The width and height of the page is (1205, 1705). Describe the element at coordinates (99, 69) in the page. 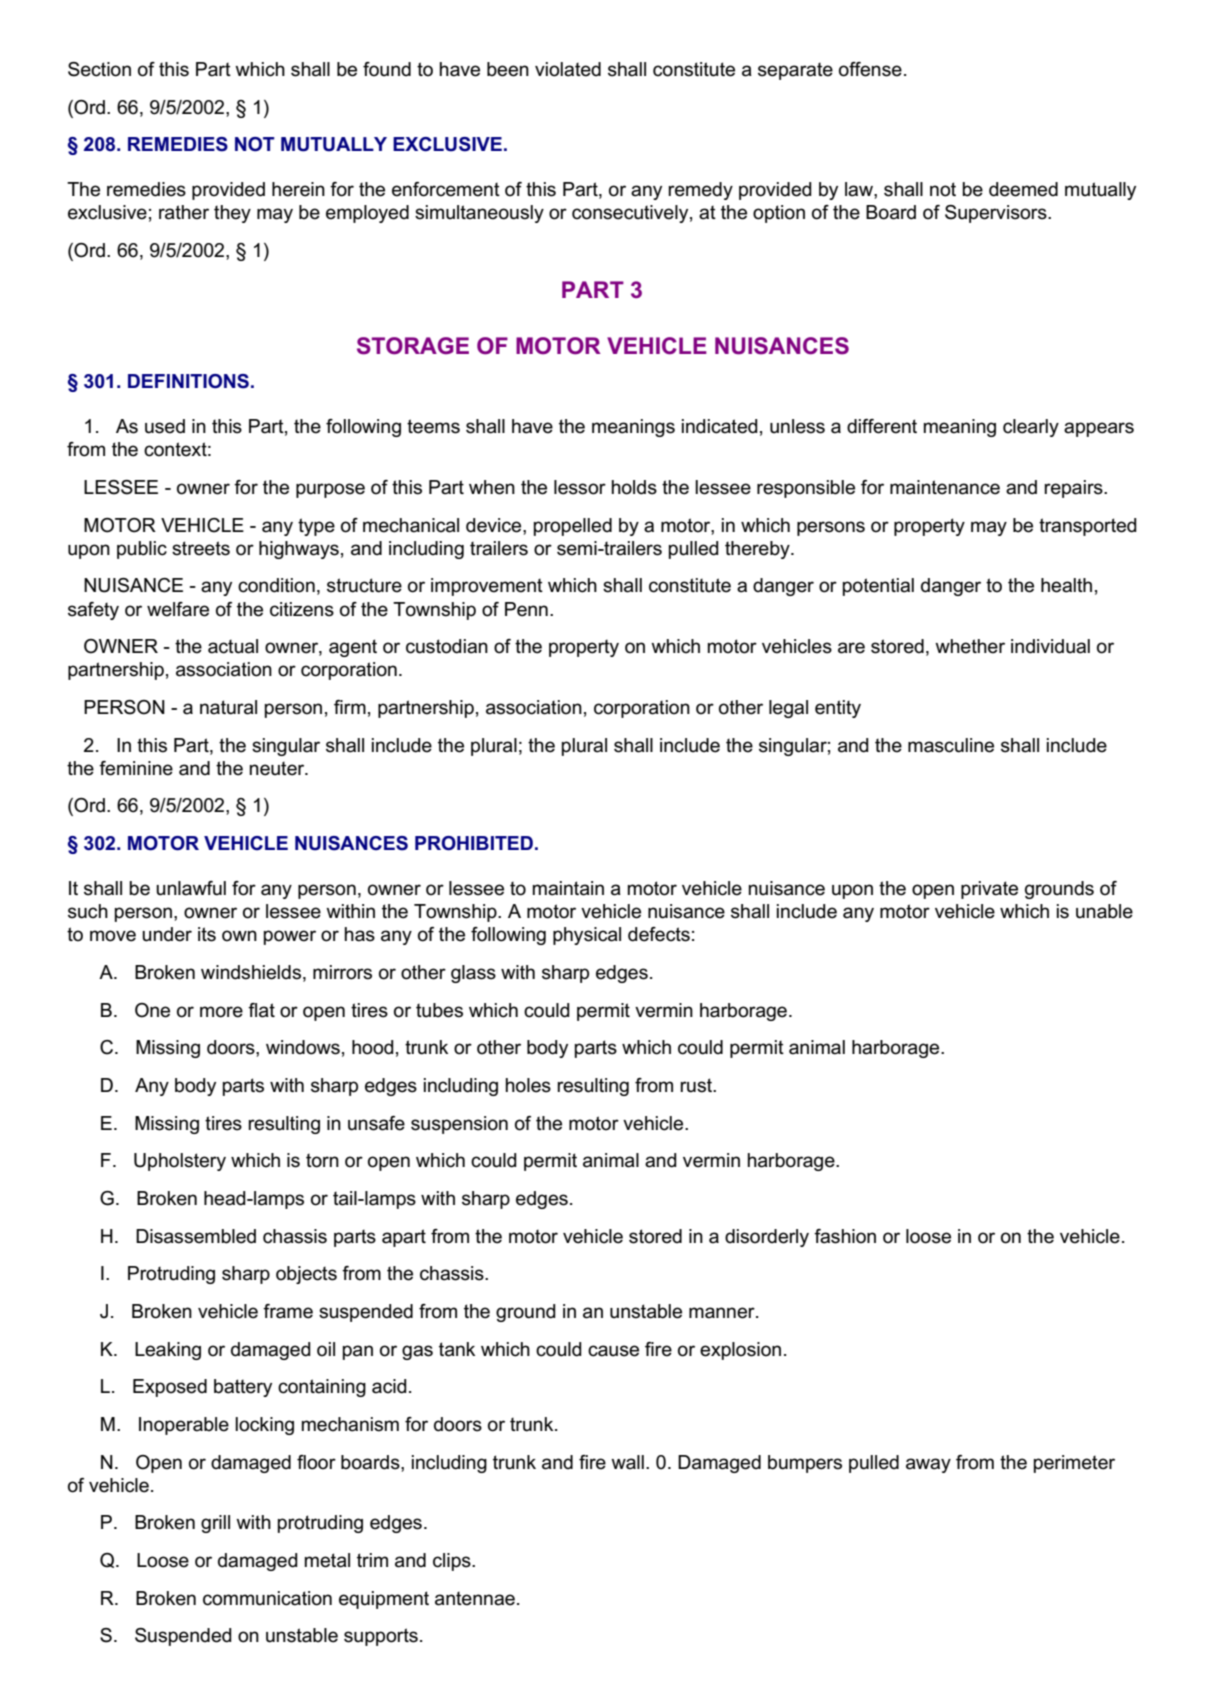

I see `Section` at that location.
